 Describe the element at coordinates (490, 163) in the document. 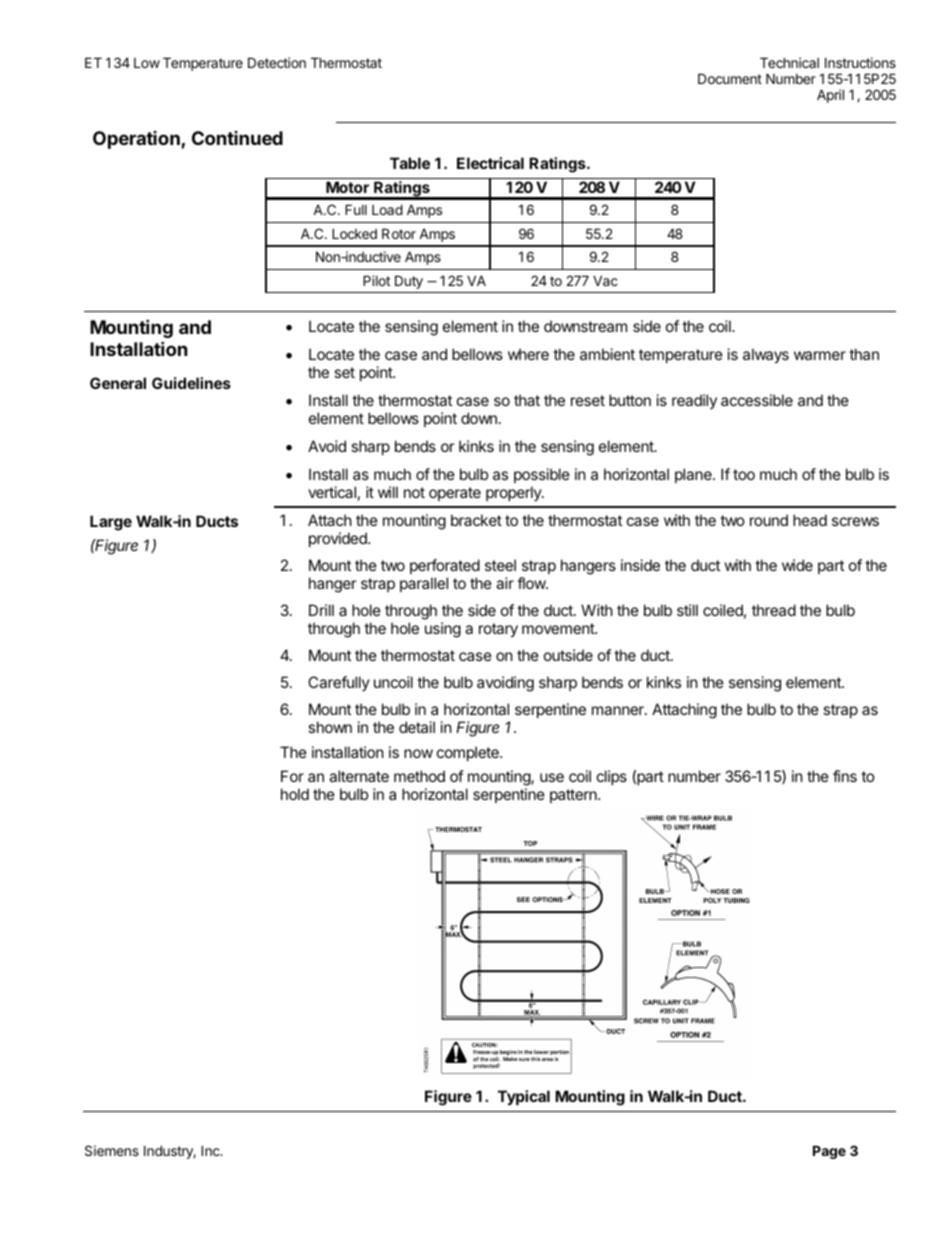

I see `Electrical` at that location.
